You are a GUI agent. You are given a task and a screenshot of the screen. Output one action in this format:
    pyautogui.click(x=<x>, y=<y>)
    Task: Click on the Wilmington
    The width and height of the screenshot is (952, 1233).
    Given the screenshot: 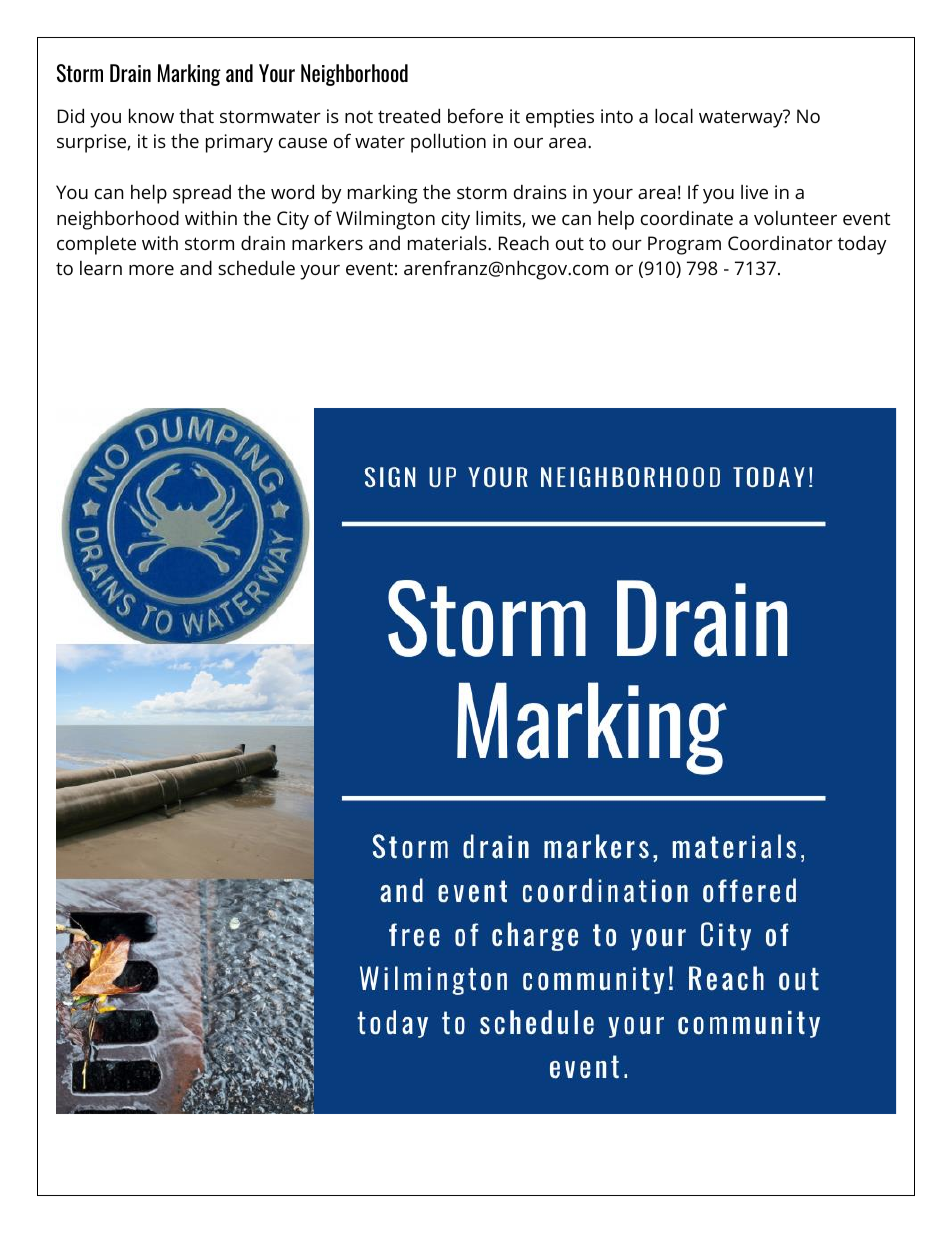 What is the action you would take?
    pyautogui.click(x=385, y=220)
